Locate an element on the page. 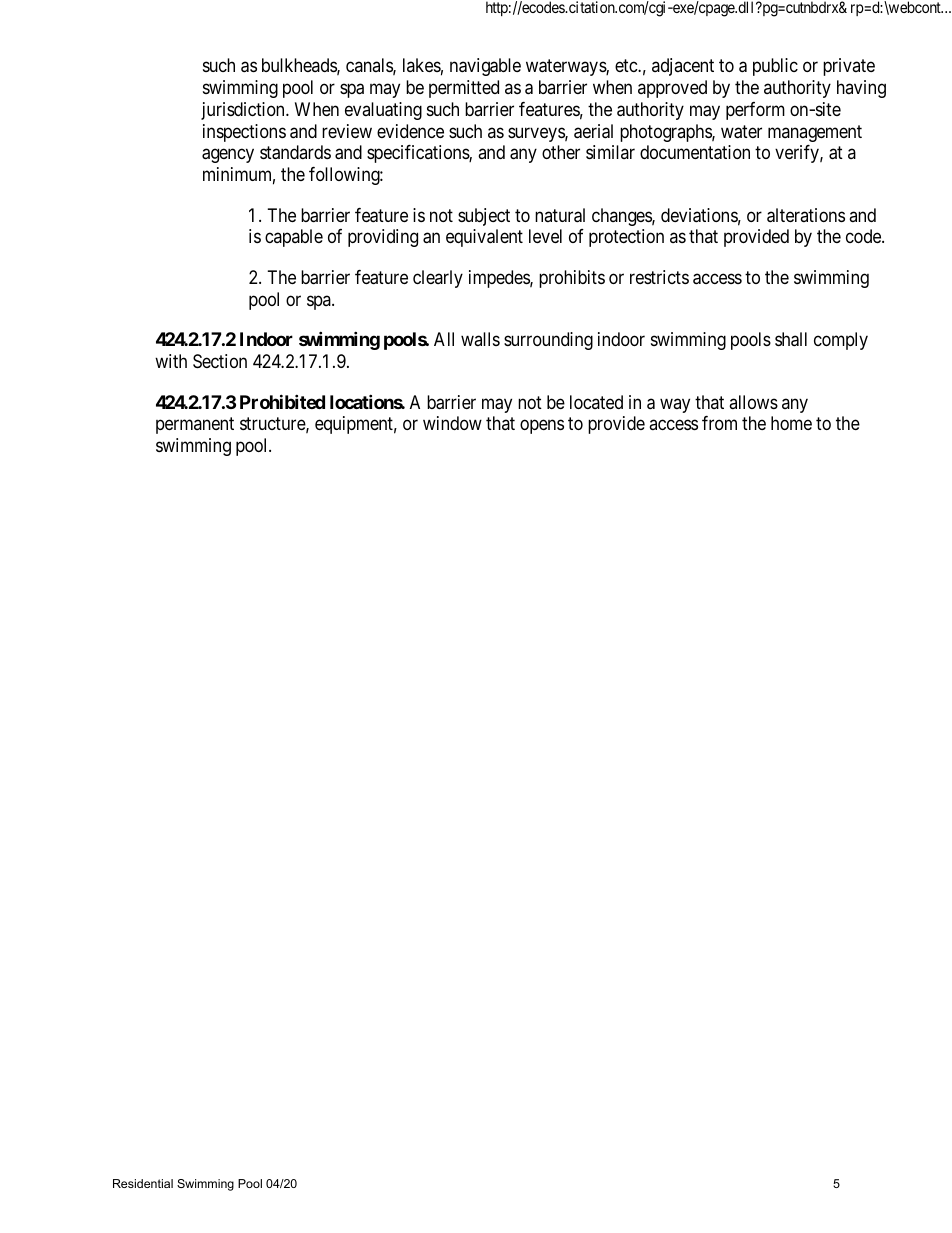 The image size is (952, 1233). permitted is located at coordinates (464, 89).
